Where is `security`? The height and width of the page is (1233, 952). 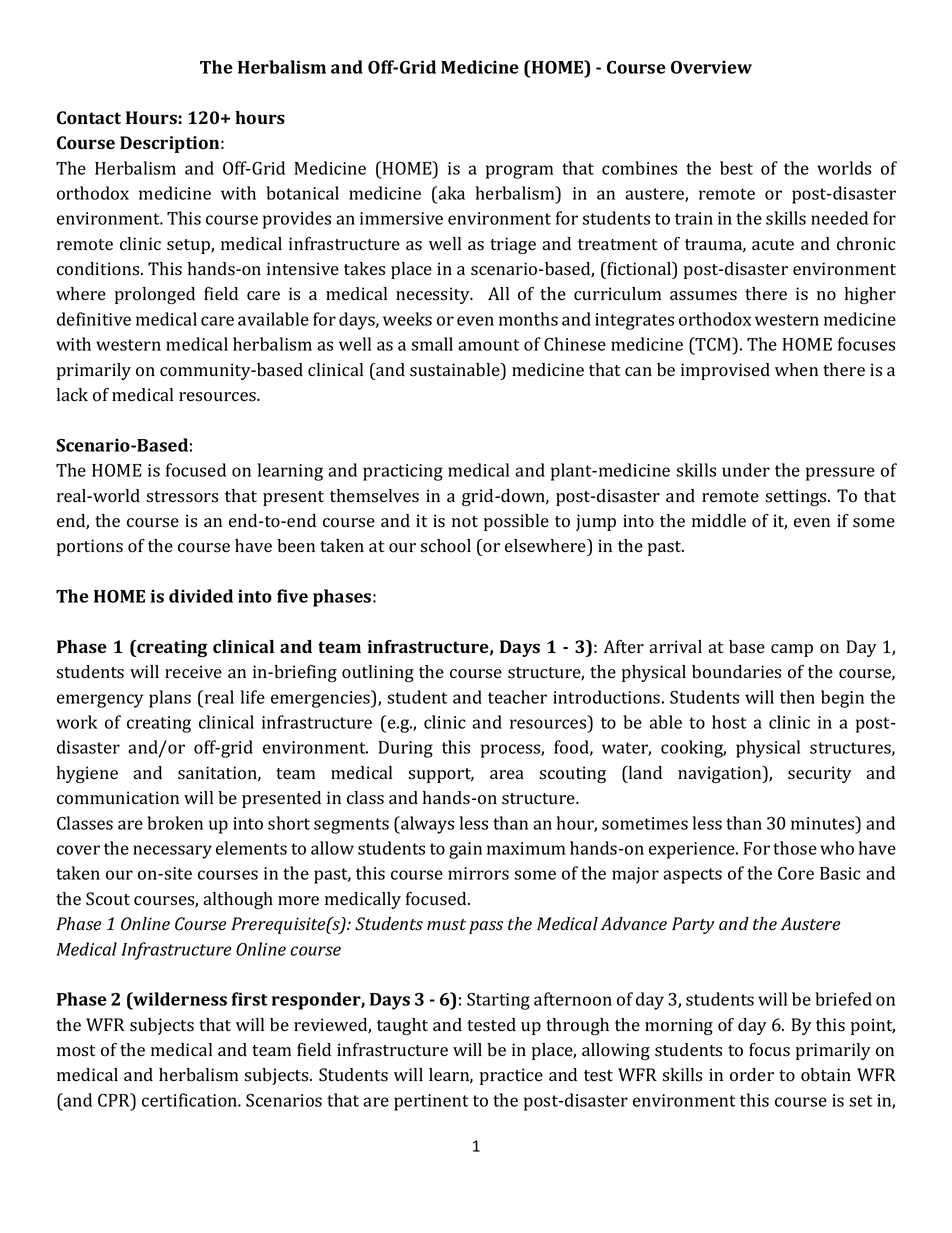
security is located at coordinates (820, 774).
